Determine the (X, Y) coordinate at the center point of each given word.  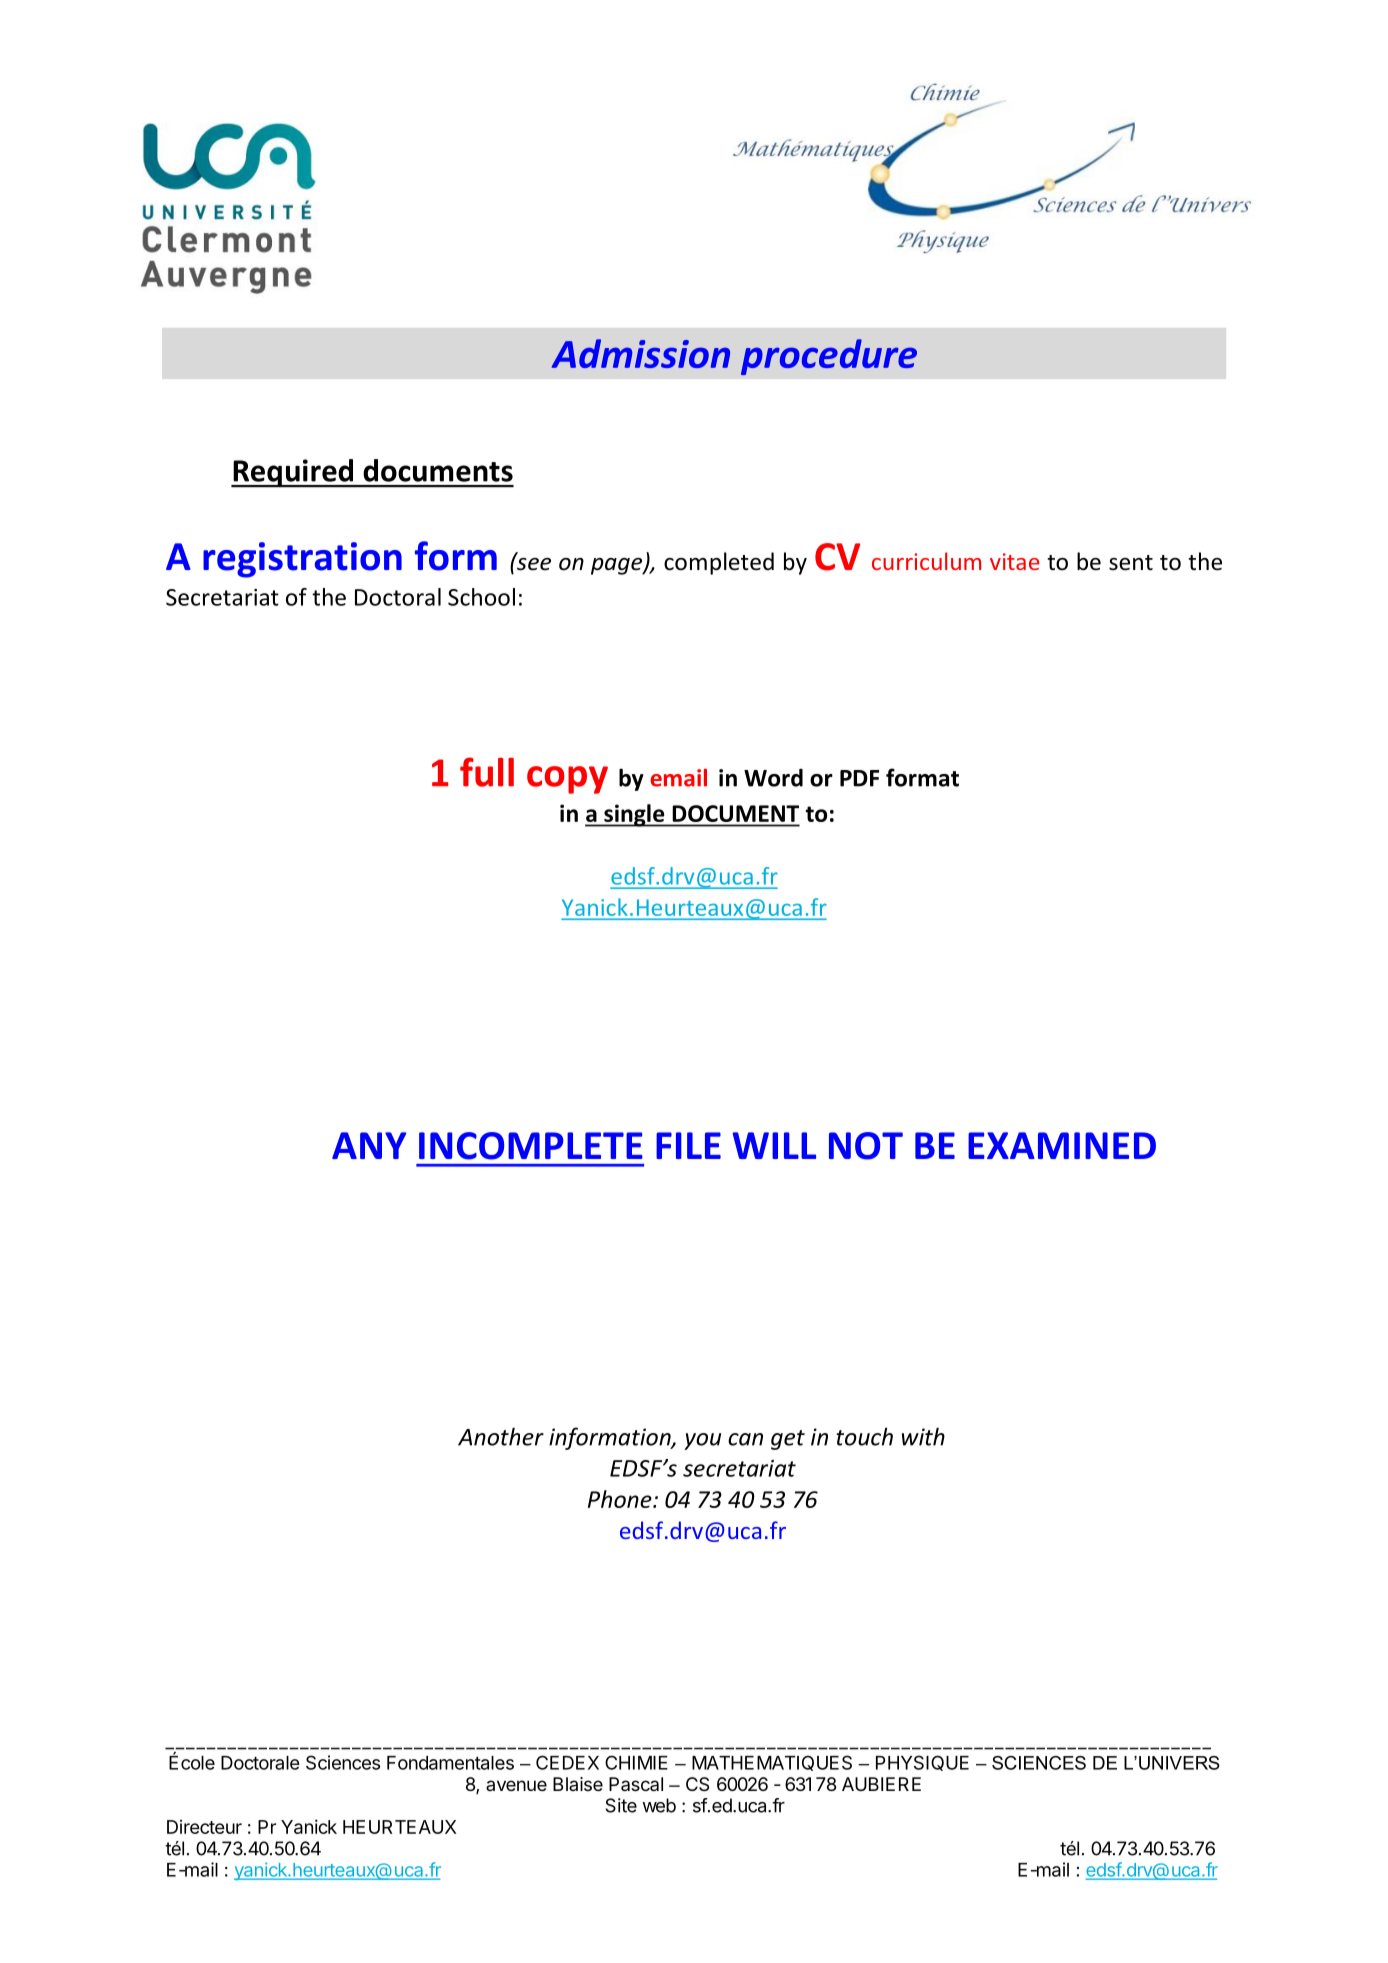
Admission (641, 353)
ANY (369, 1145)
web (659, 1805)
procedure (829, 357)
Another (501, 1436)
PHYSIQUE (922, 1763)
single (634, 815)
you (702, 1441)
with (923, 1436)
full (487, 772)
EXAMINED (1062, 1145)
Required (293, 473)
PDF (859, 778)
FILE (688, 1145)
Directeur (204, 1827)
